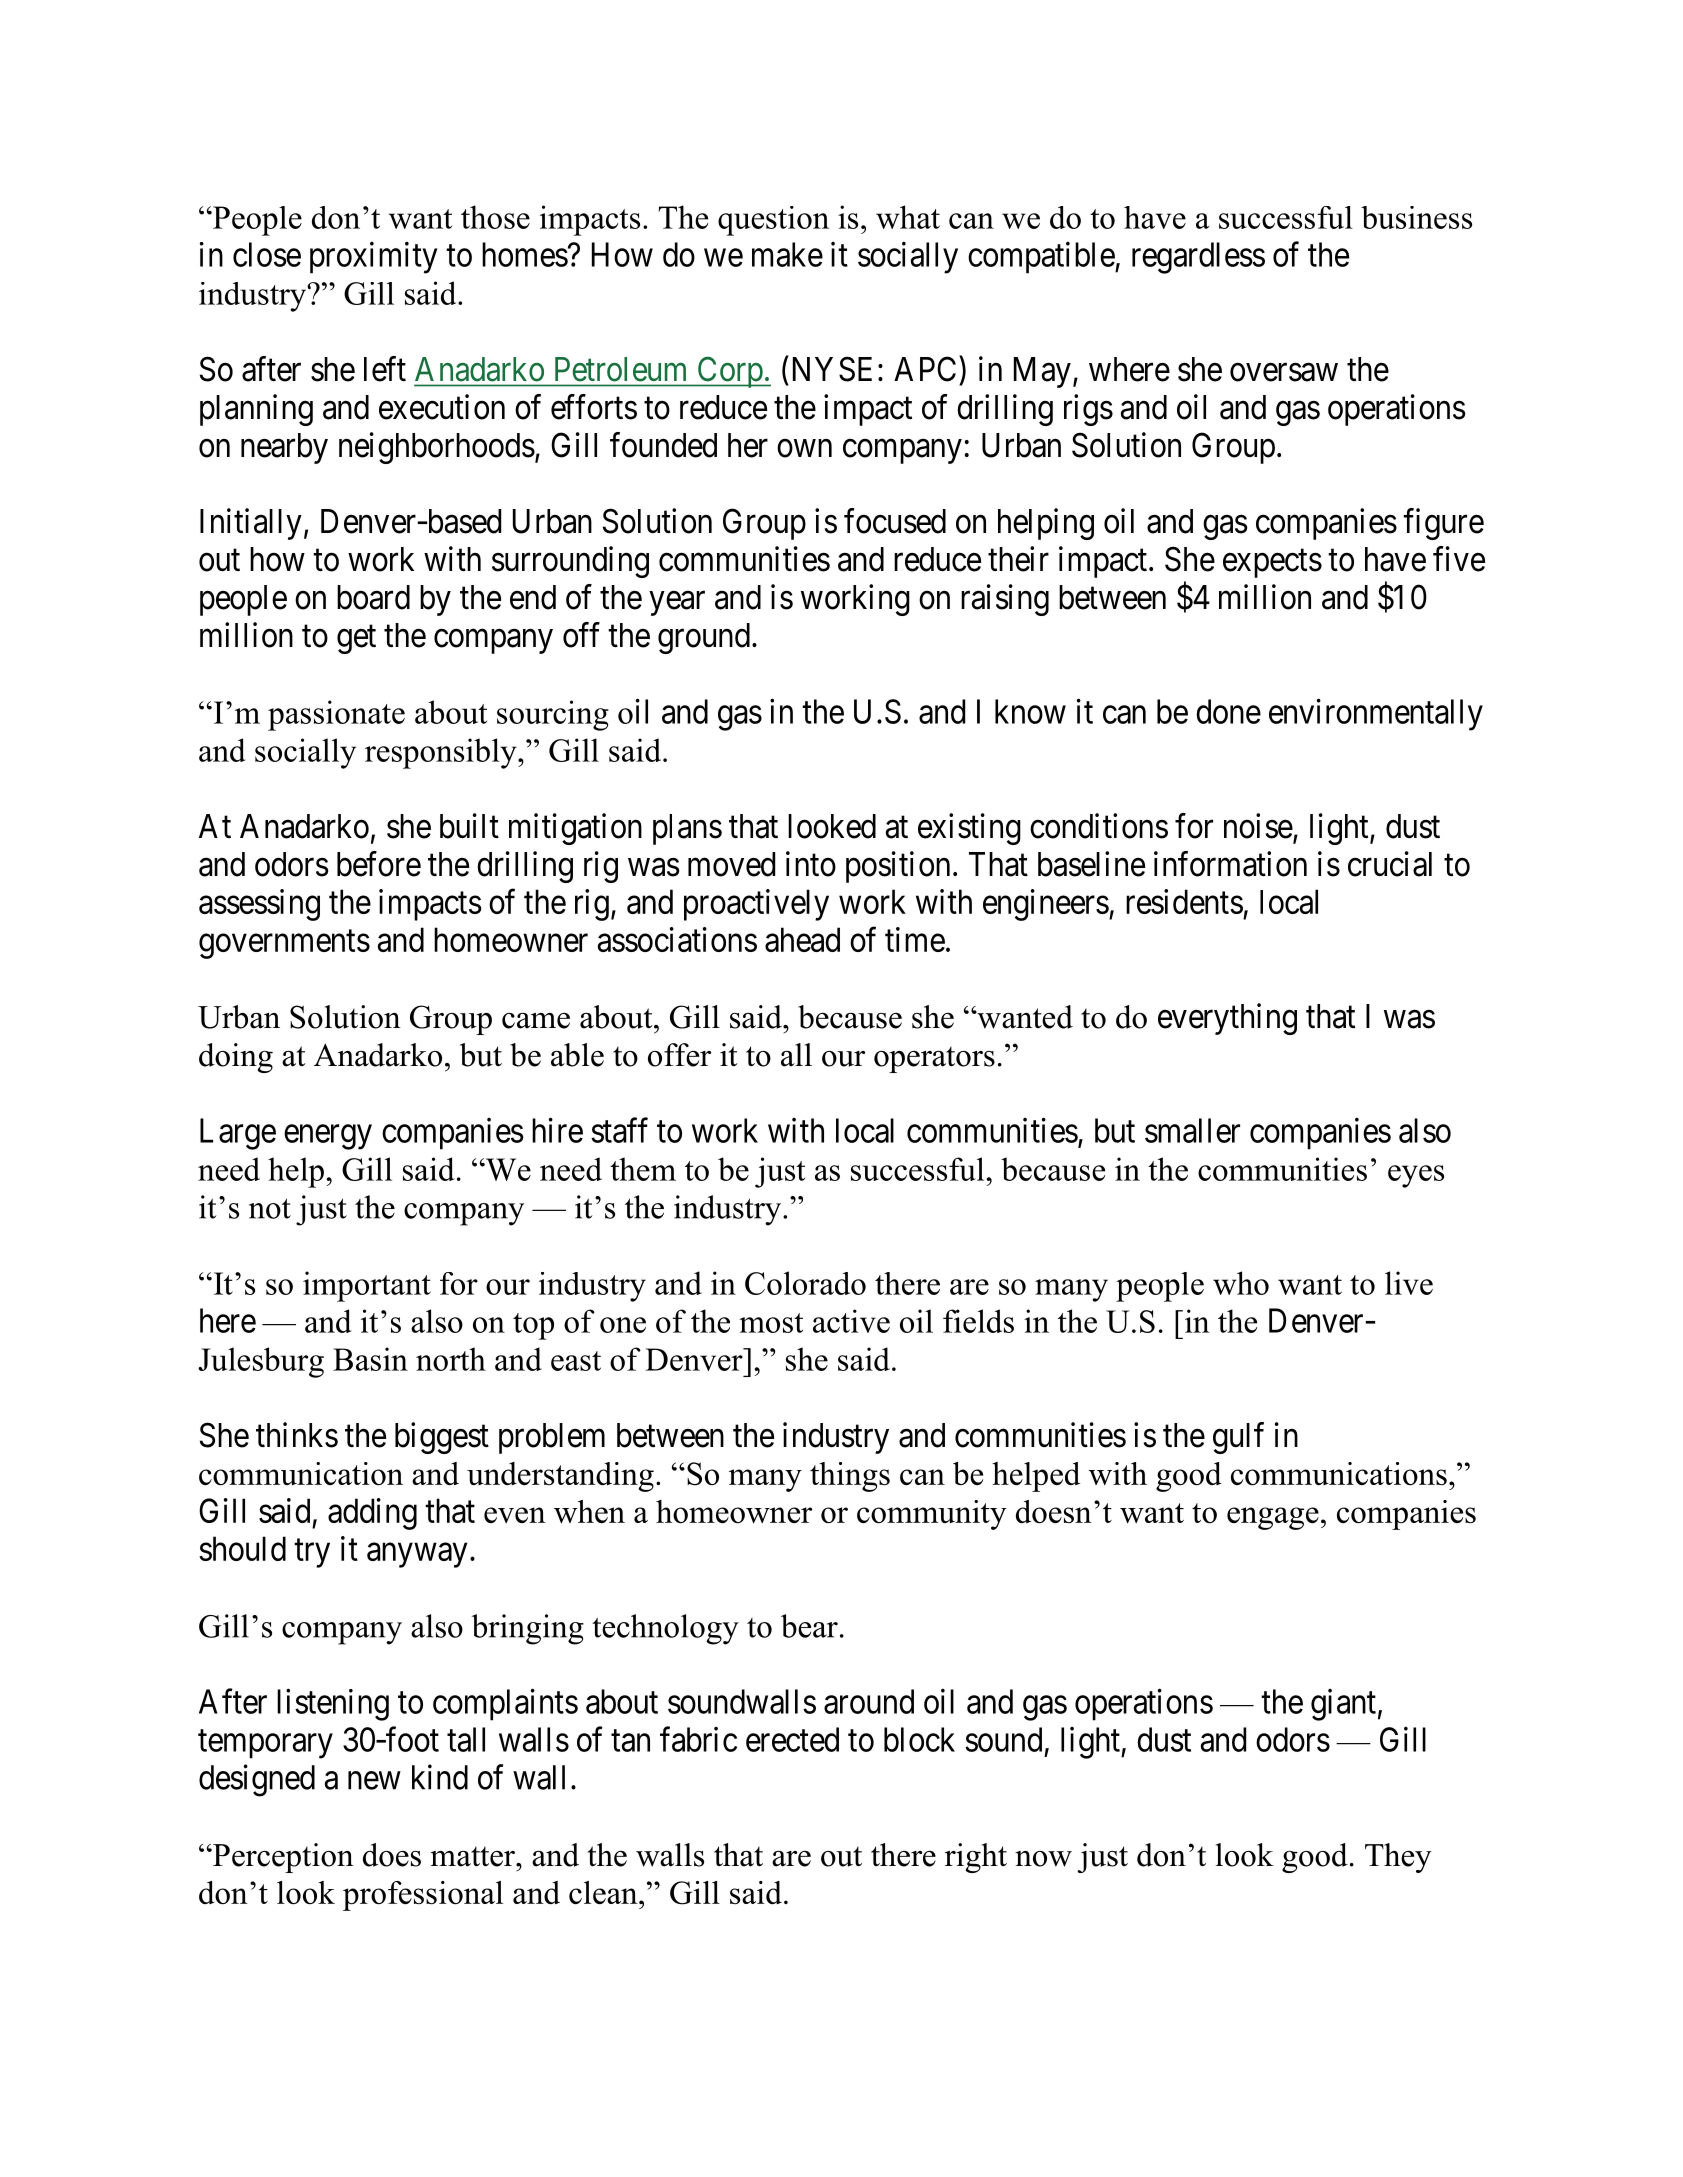 This document has height=2177, width=1683. I want to click on professional, so click(423, 1896).
